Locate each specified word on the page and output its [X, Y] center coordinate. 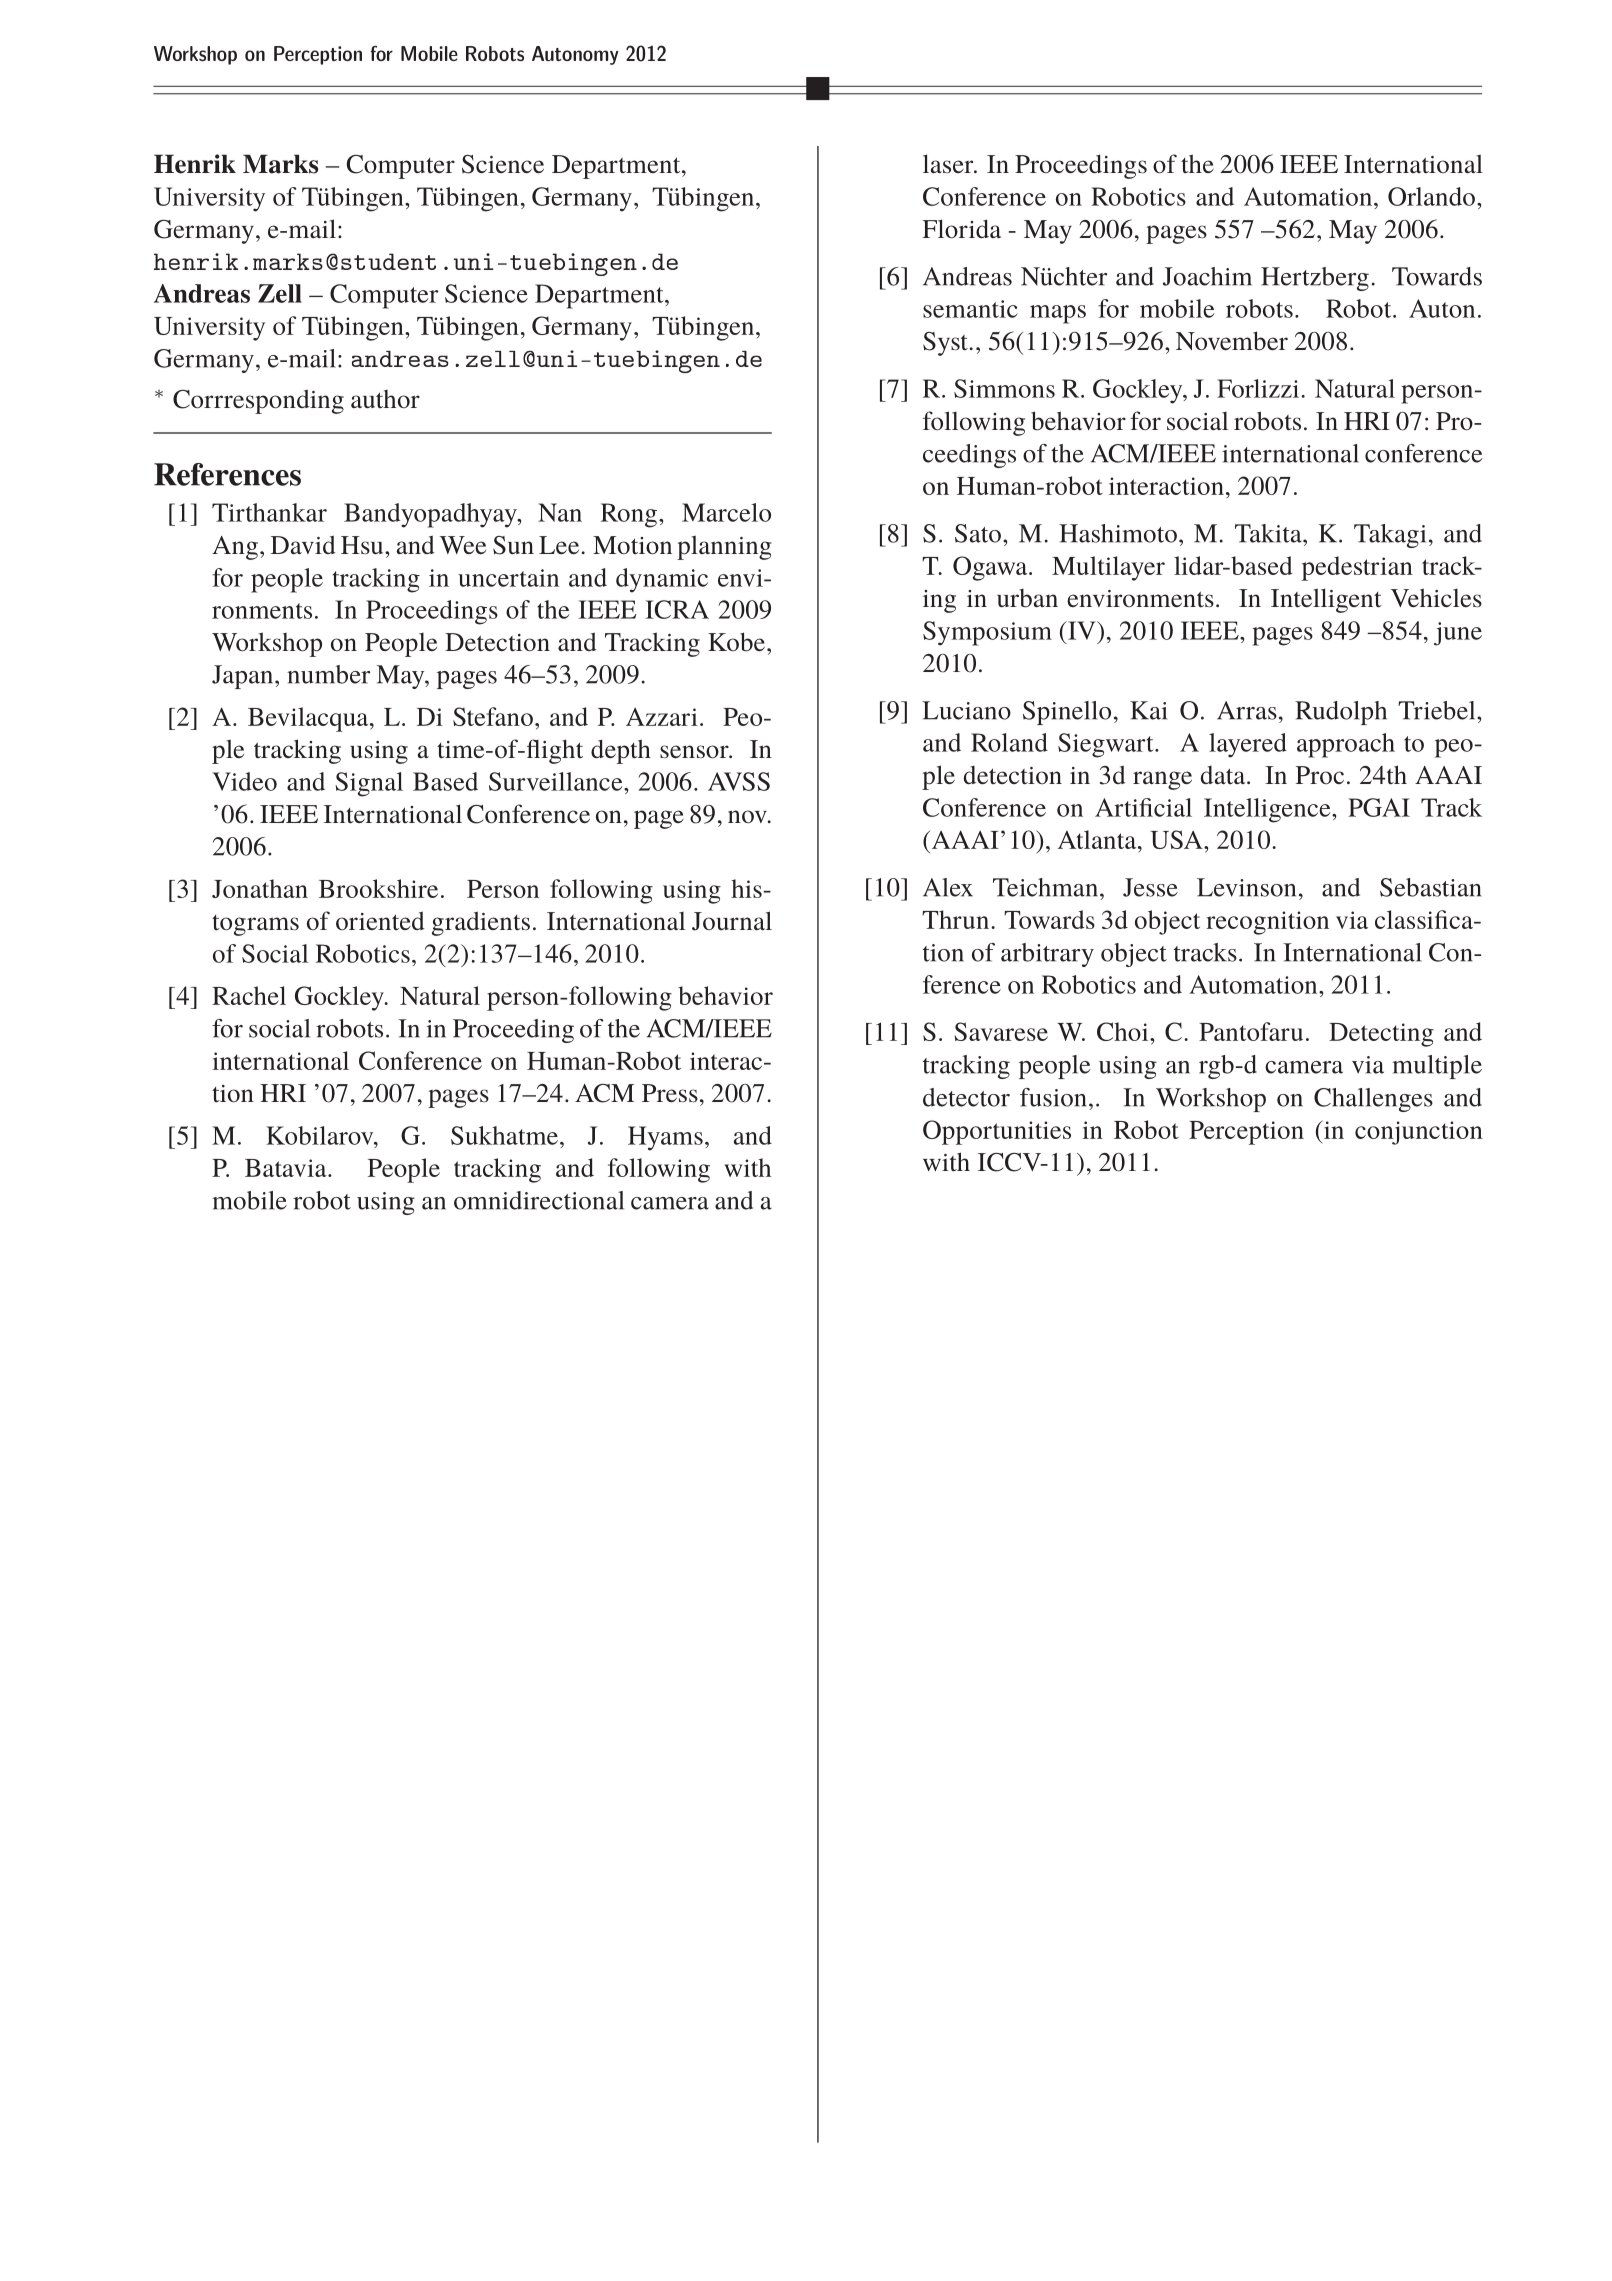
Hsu [363, 545]
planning [724, 547]
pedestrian [1357, 568]
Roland [1009, 742]
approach [1346, 745]
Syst [945, 344]
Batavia [287, 1168]
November [1232, 341]
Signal [369, 784]
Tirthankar [269, 512]
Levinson [1246, 887]
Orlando [1431, 196]
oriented [380, 920]
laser [949, 164]
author [385, 399]
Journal [732, 921]
